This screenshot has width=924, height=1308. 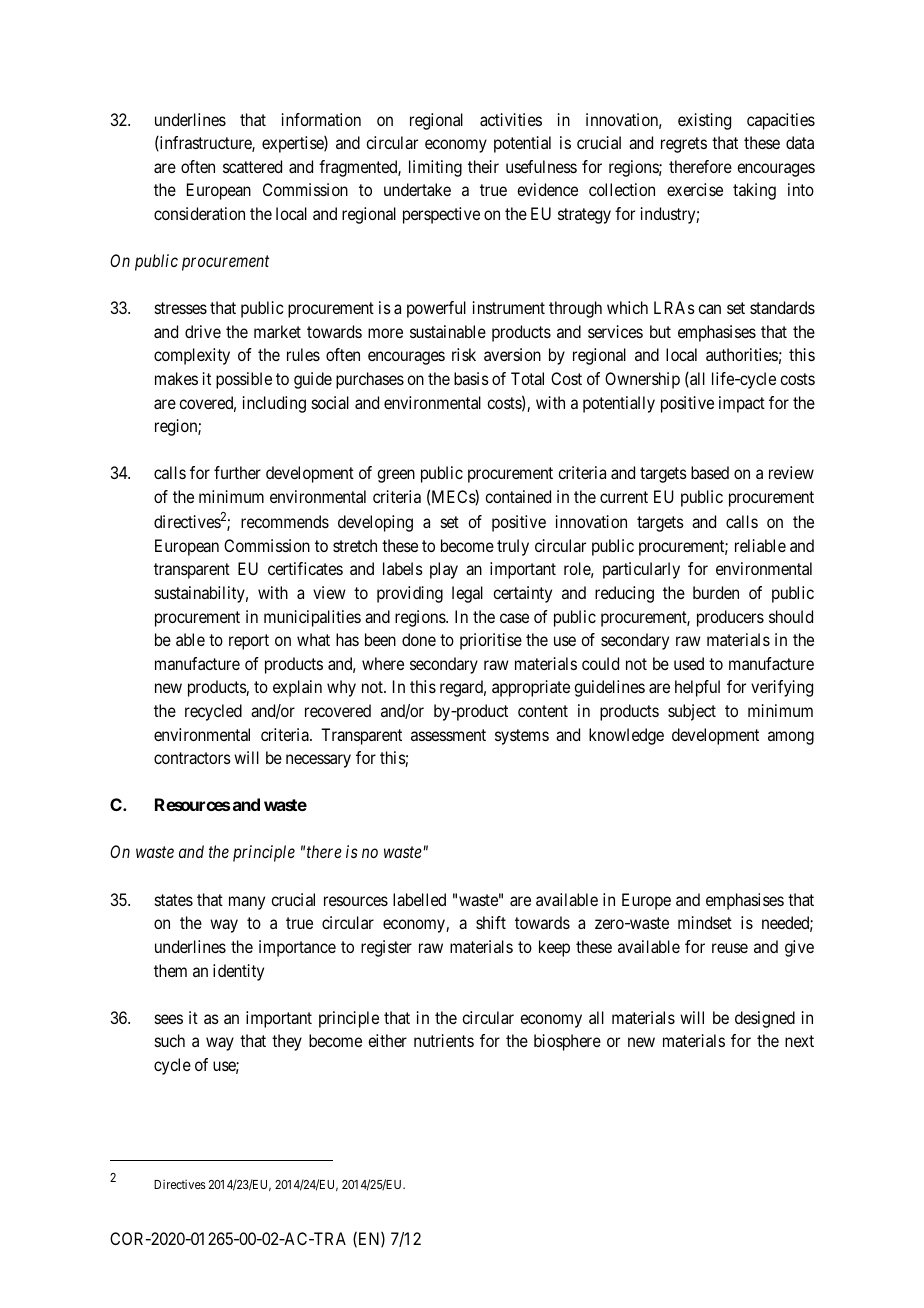 What do you see at coordinates (471, 378) in the screenshot?
I see `basis` at bounding box center [471, 378].
